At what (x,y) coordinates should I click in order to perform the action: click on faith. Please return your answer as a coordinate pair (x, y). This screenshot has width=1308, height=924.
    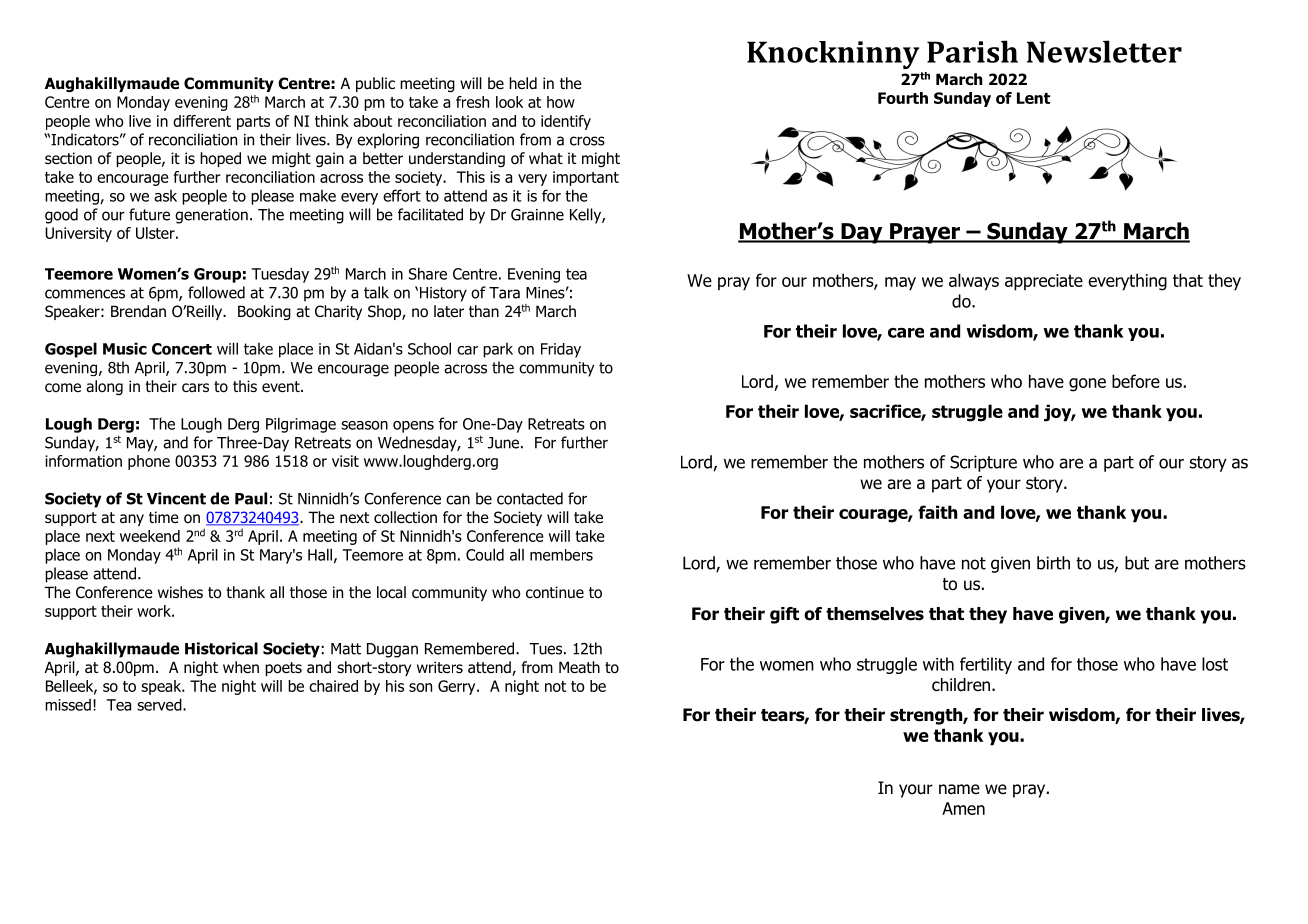
    Looking at the image, I should click on (937, 512).
